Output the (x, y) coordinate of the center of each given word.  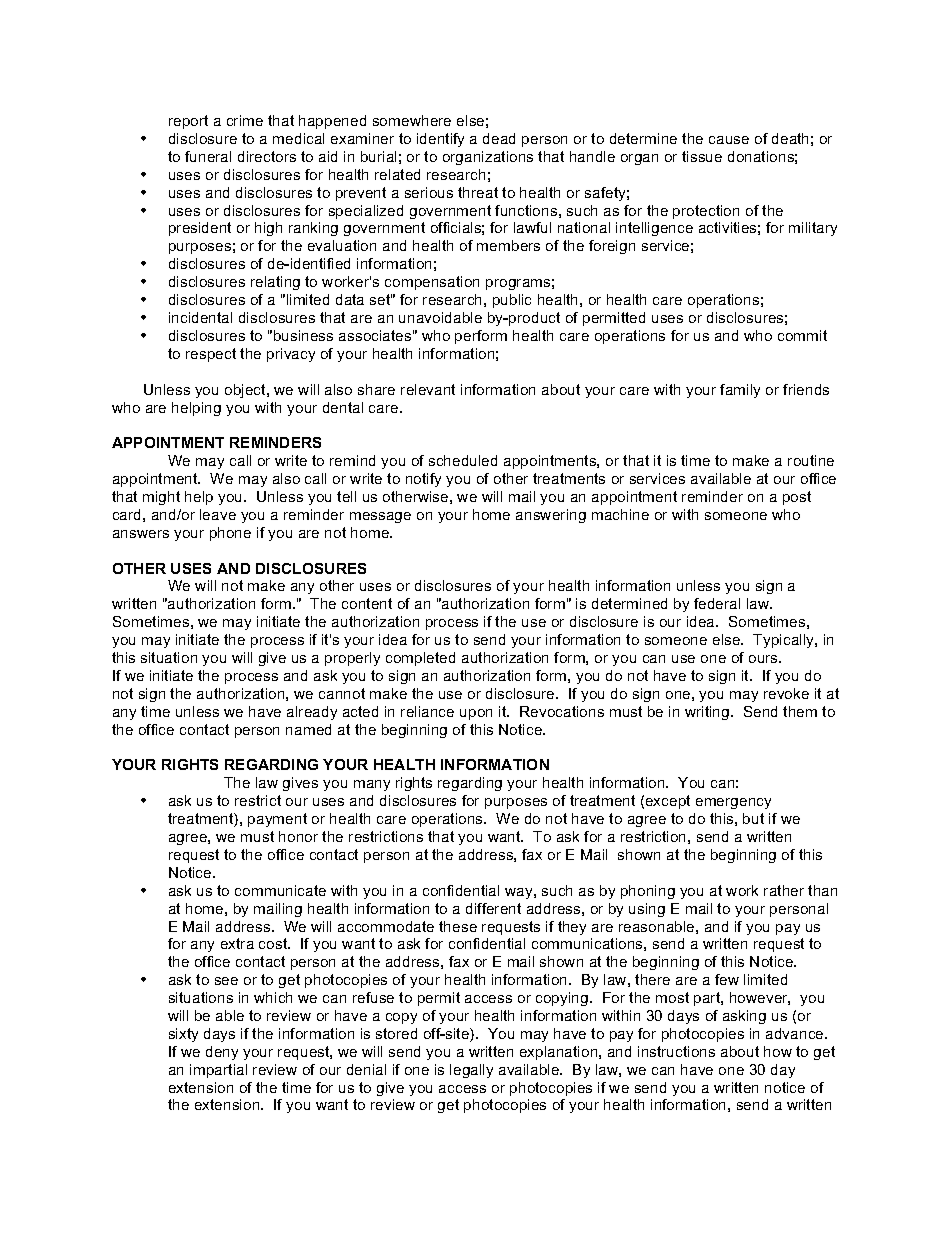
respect (211, 355)
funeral (208, 156)
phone (230, 534)
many (372, 785)
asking (744, 1017)
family (740, 391)
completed (420, 659)
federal (717, 603)
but (753, 818)
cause (729, 140)
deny (222, 1053)
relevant (428, 389)
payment (277, 820)
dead (499, 138)
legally (471, 1071)
